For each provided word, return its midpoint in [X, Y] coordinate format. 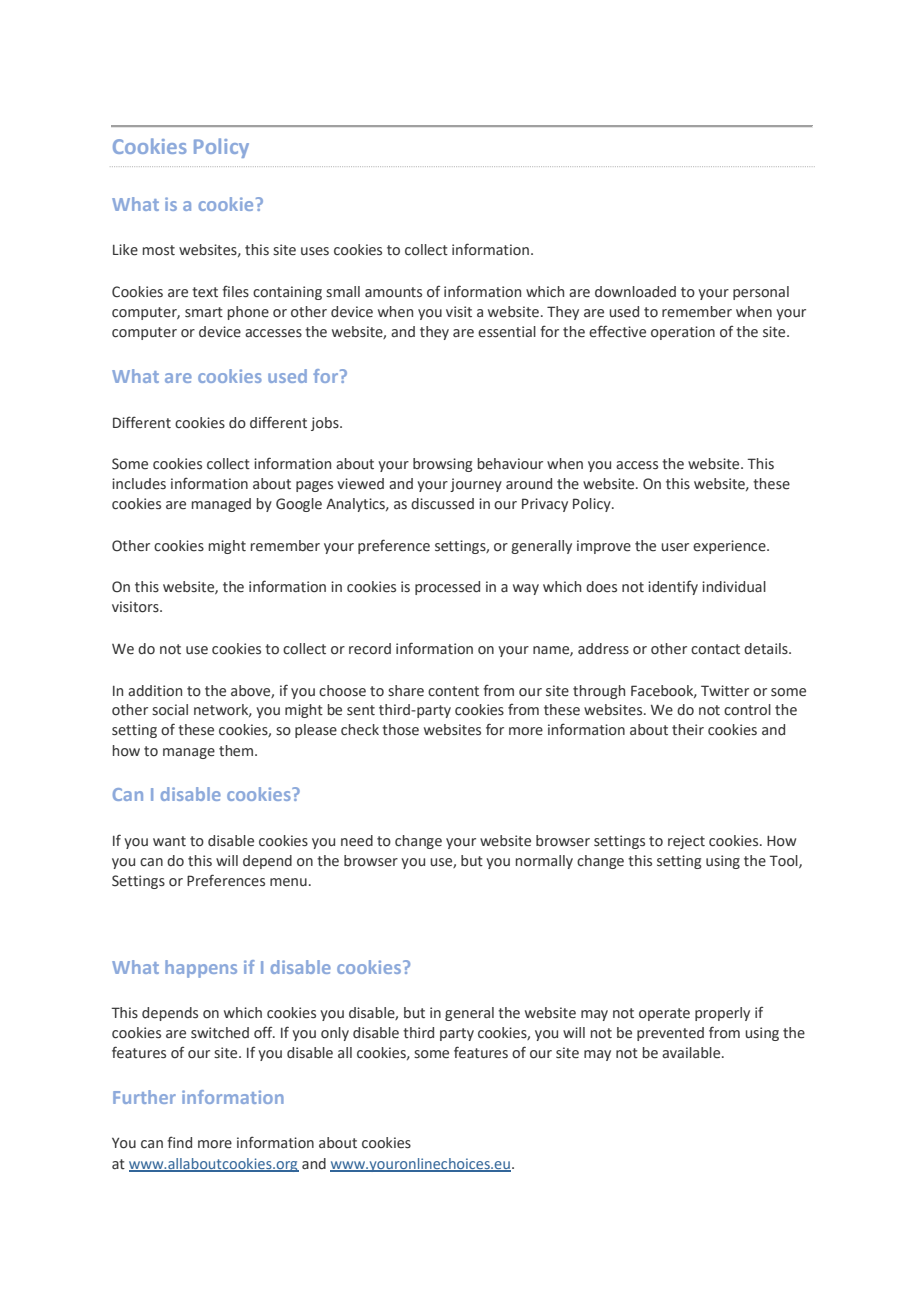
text [205, 292]
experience [730, 547]
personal [761, 293]
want [169, 841]
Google [299, 505]
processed [447, 588]
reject [686, 842]
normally [544, 862]
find [179, 1142]
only [335, 1034]
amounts [393, 292]
